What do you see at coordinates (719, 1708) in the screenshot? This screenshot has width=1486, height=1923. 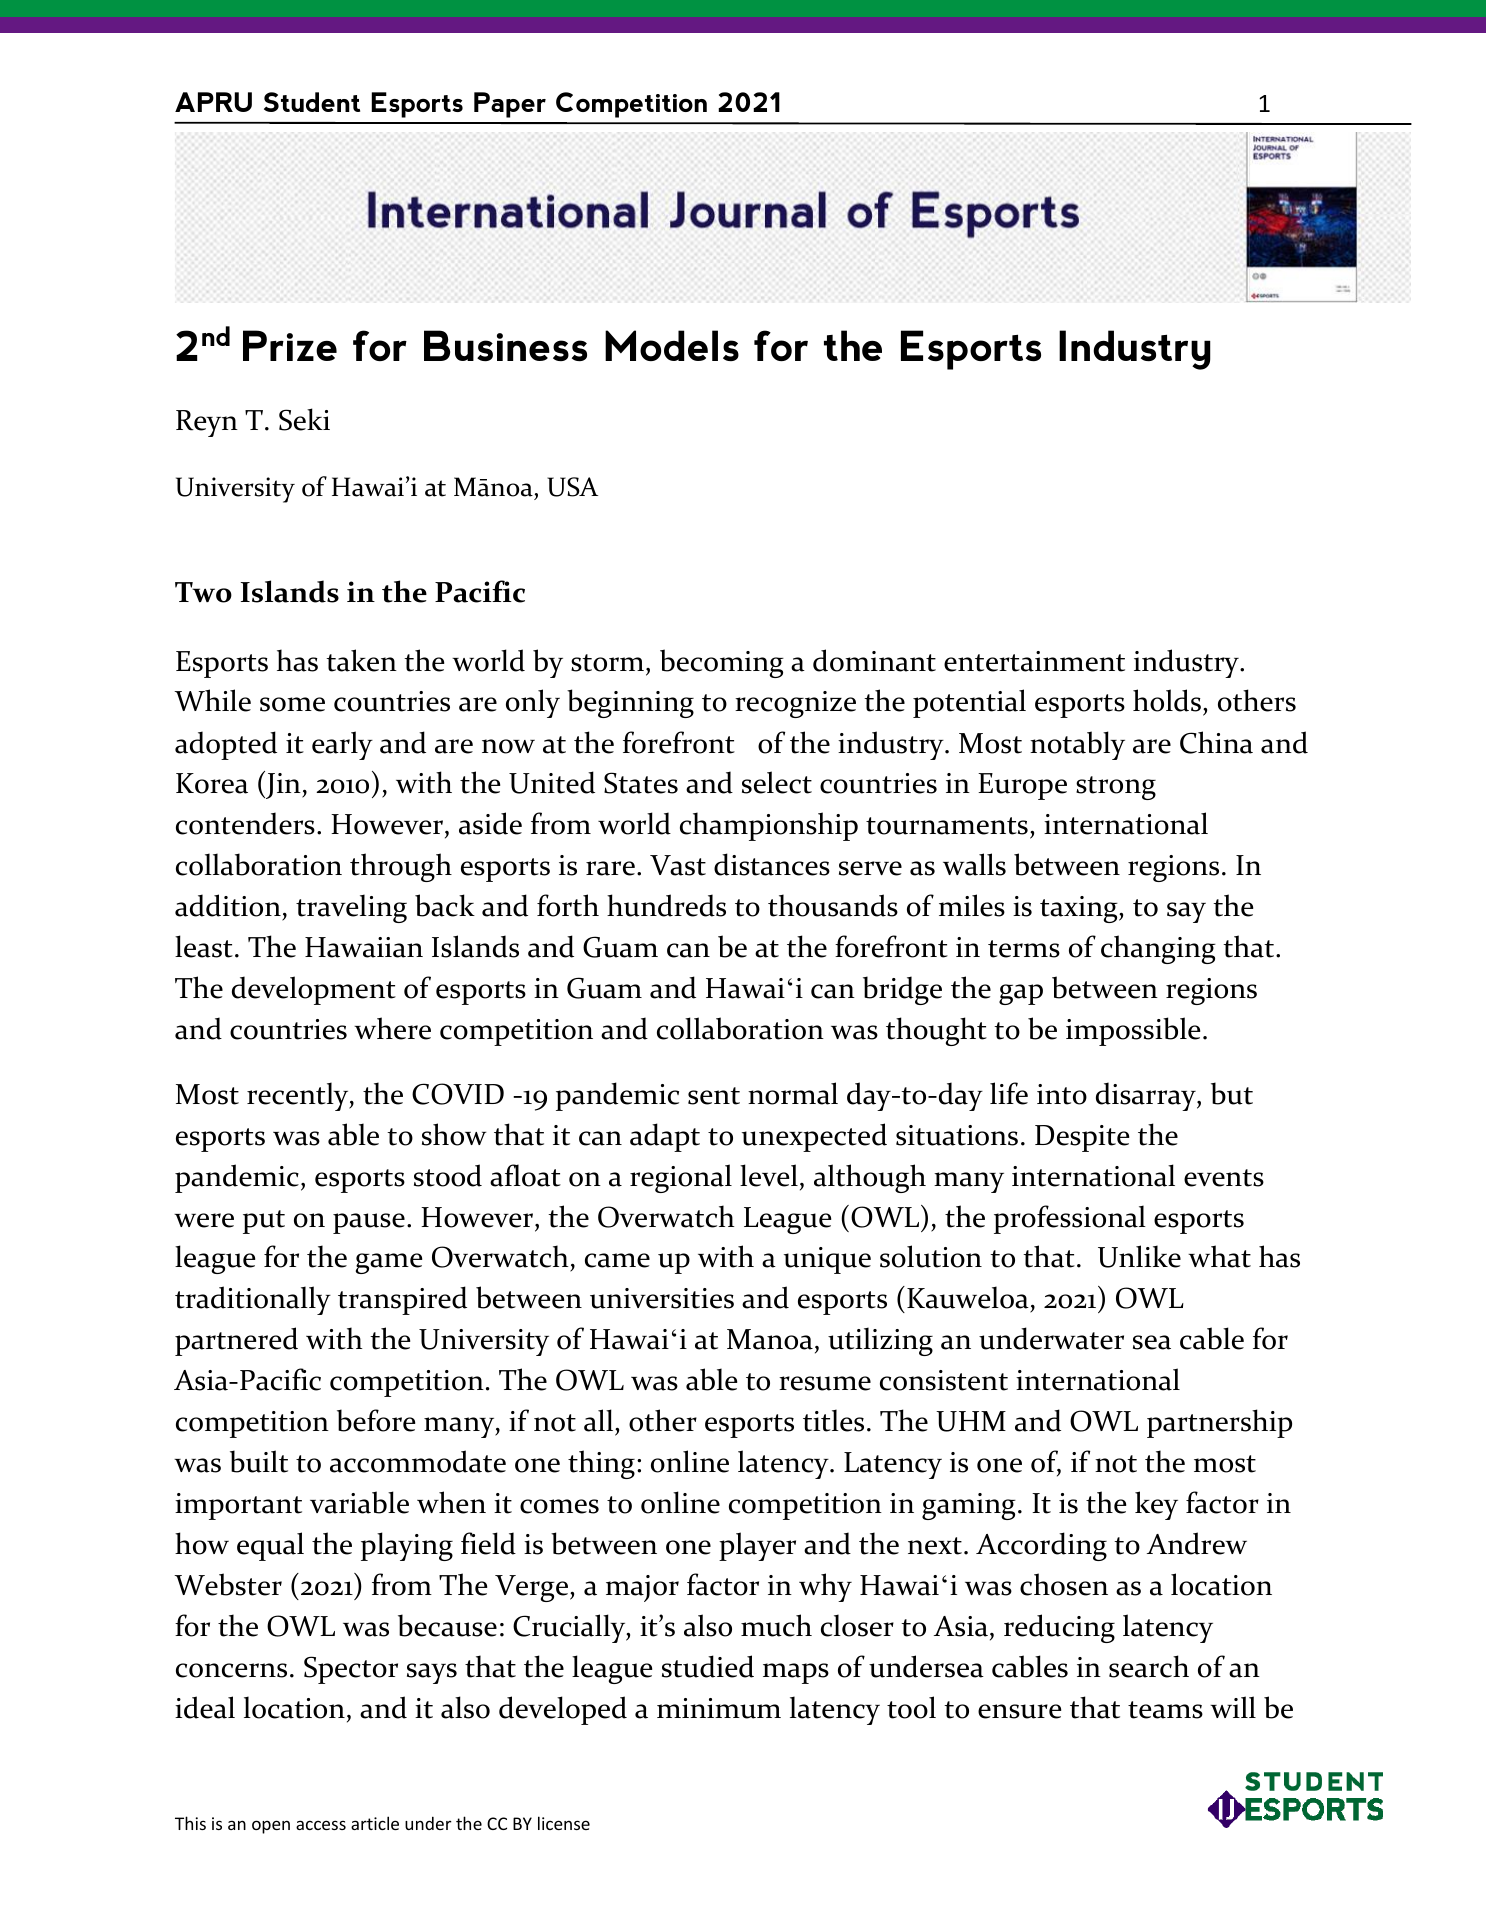 I see `minimum` at bounding box center [719, 1708].
